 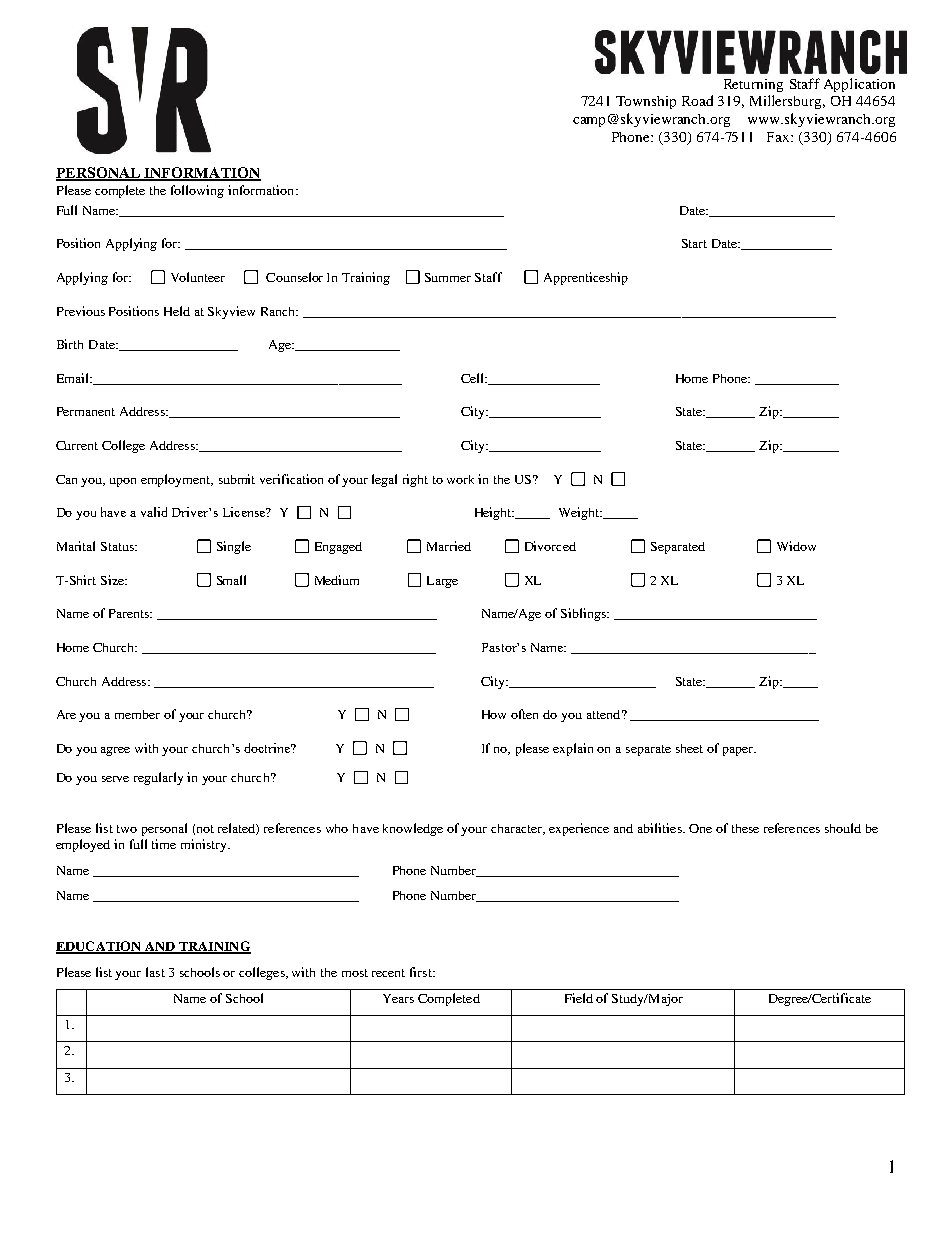 What do you see at coordinates (198, 277) in the screenshot?
I see `Volunteer` at bounding box center [198, 277].
